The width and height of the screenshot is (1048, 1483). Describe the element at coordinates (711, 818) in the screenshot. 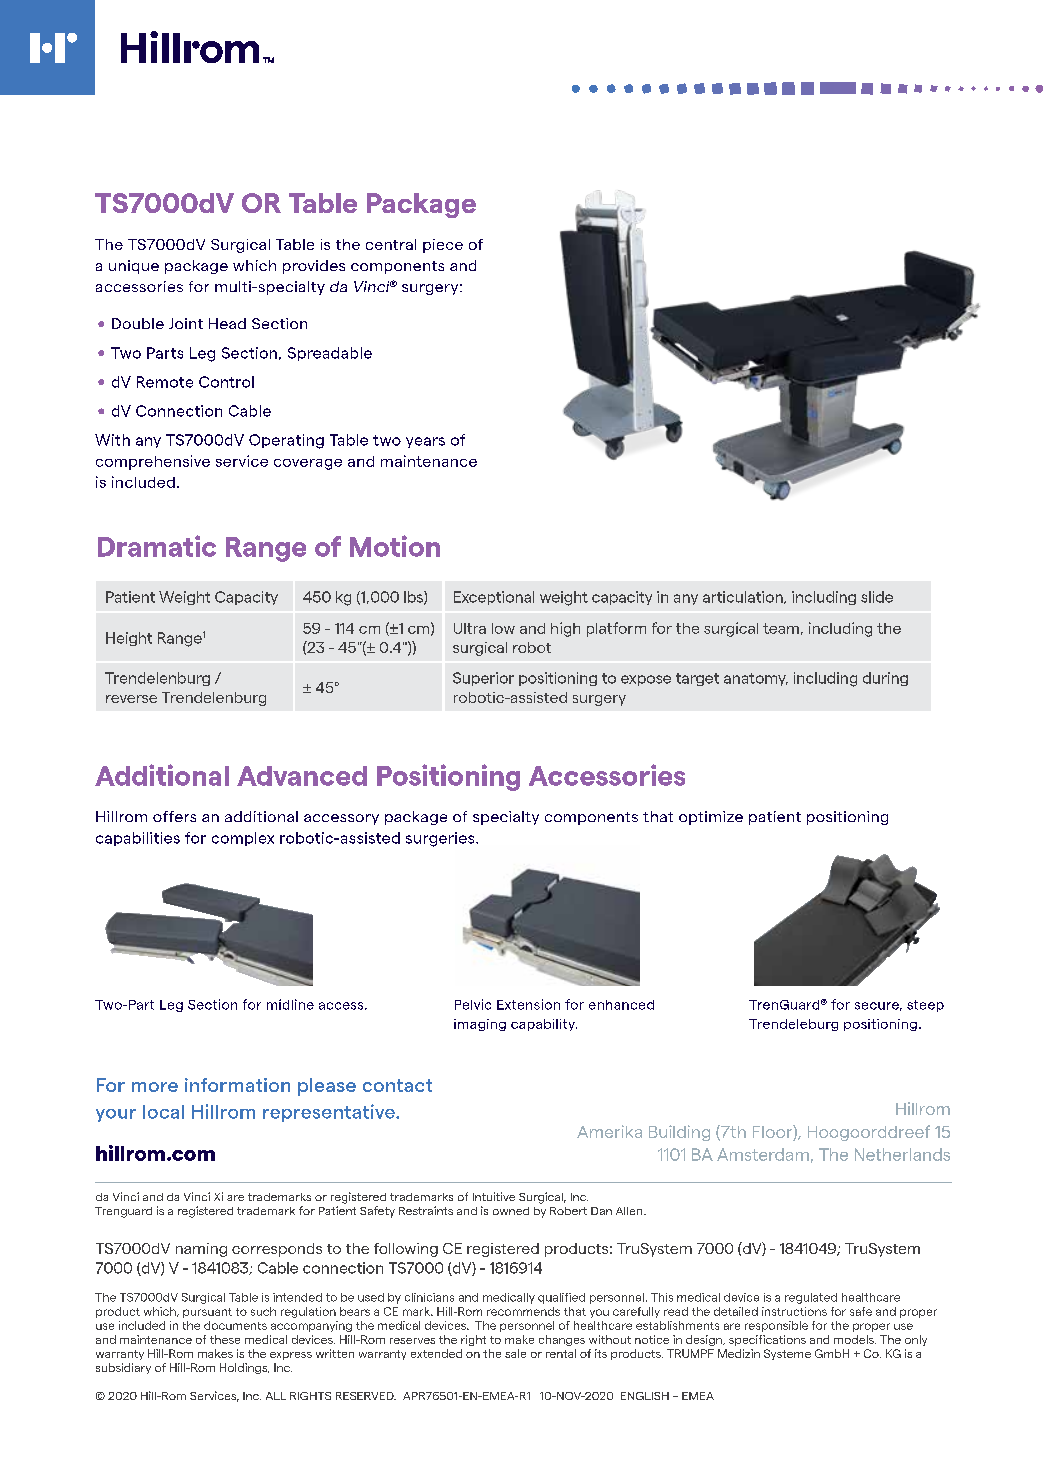

I see `optimize` at that location.
